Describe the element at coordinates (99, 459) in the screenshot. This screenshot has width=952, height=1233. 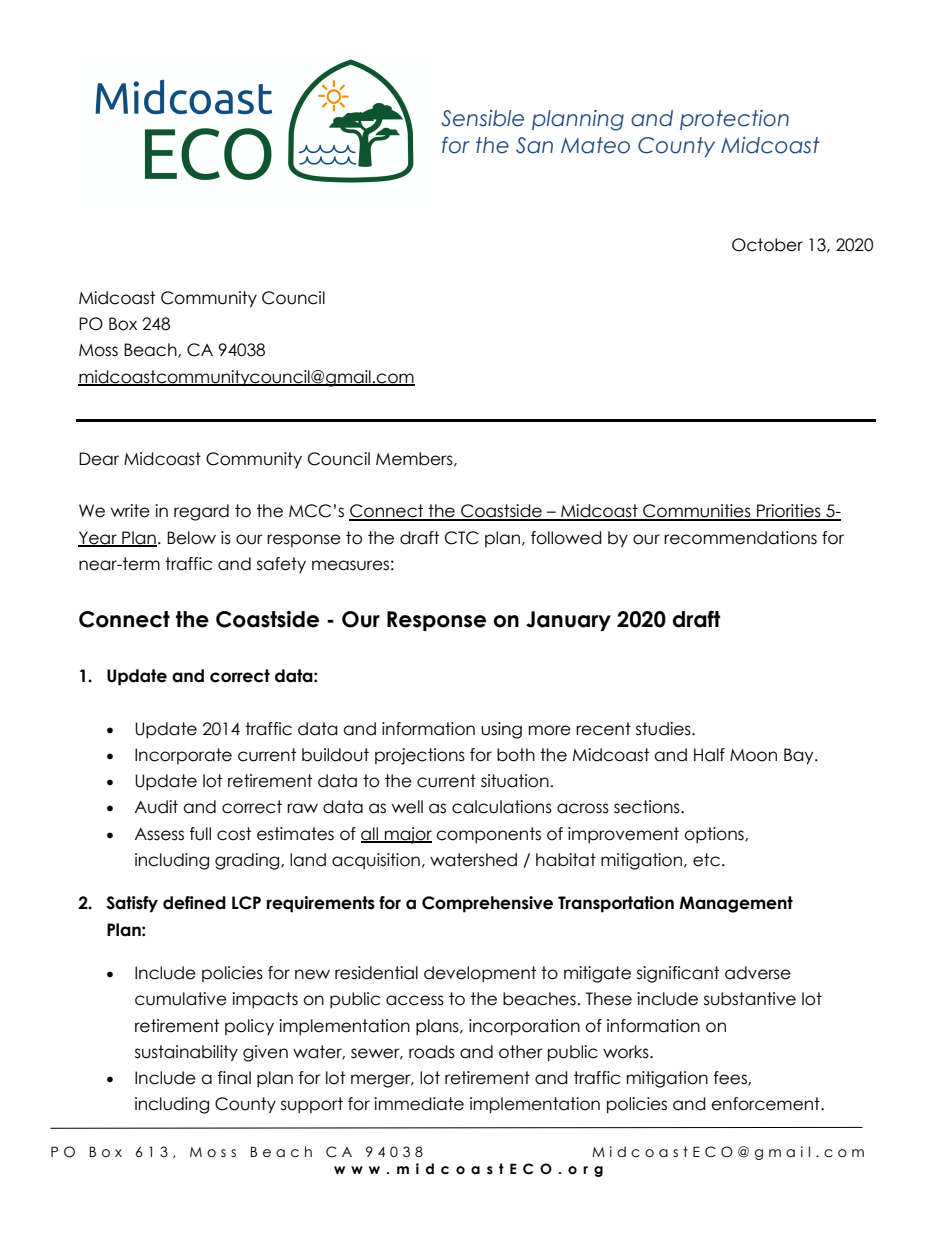
I see `Dear` at that location.
